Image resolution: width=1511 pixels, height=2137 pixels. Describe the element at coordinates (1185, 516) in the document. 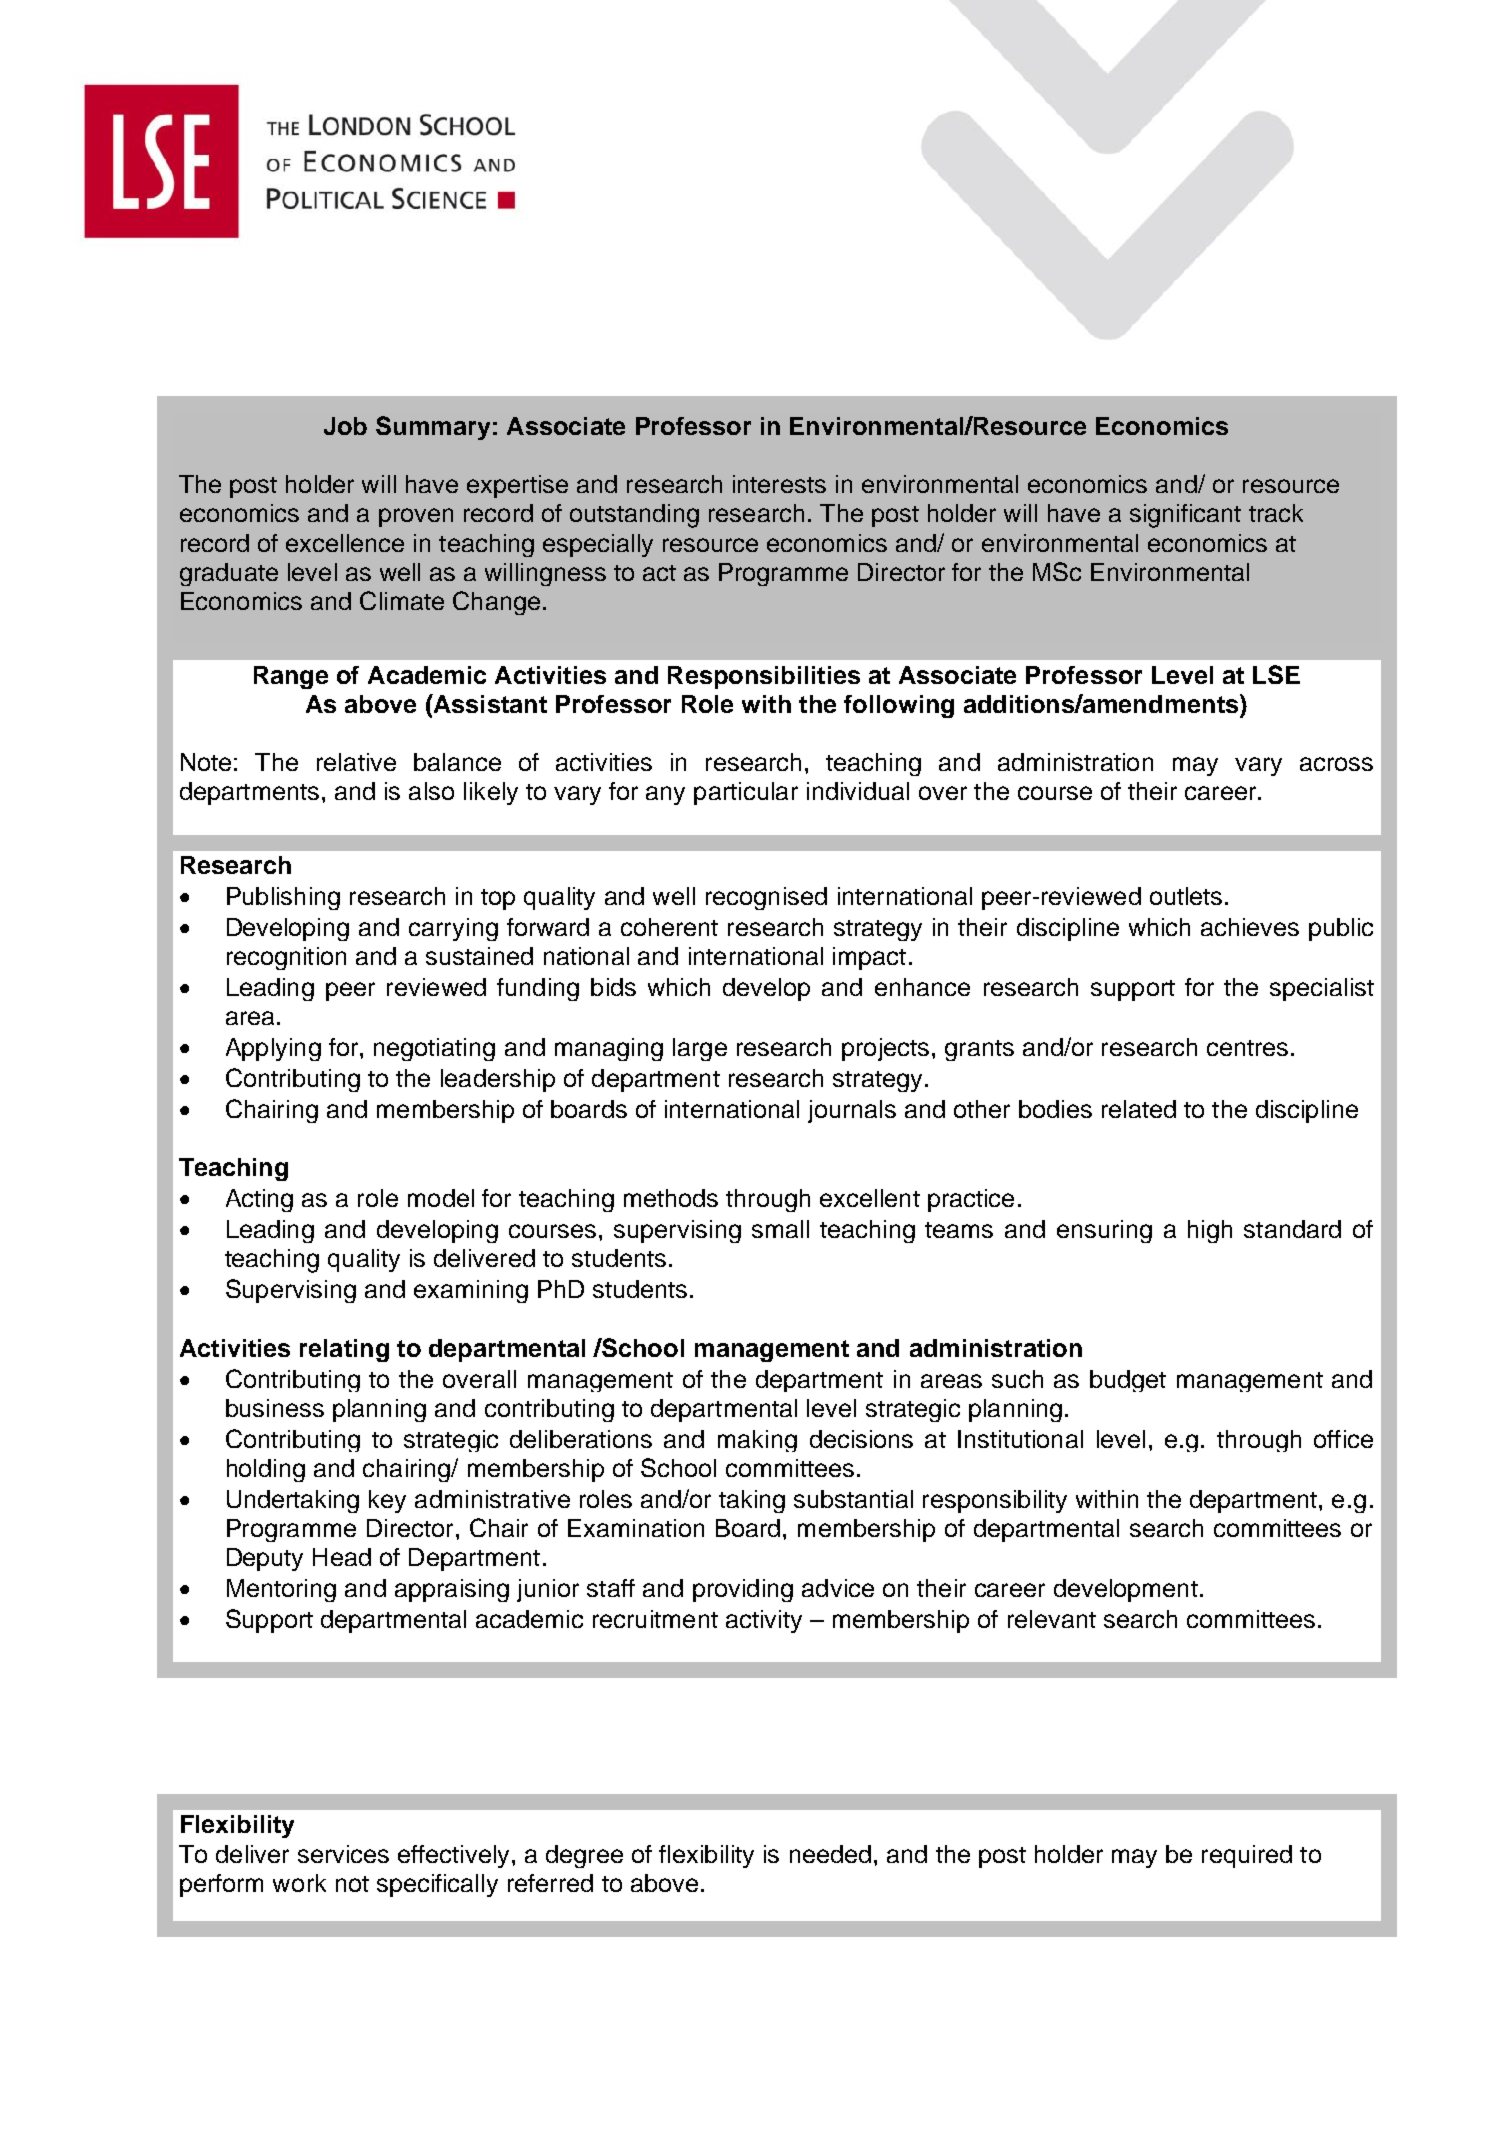

I see `significant` at that location.
